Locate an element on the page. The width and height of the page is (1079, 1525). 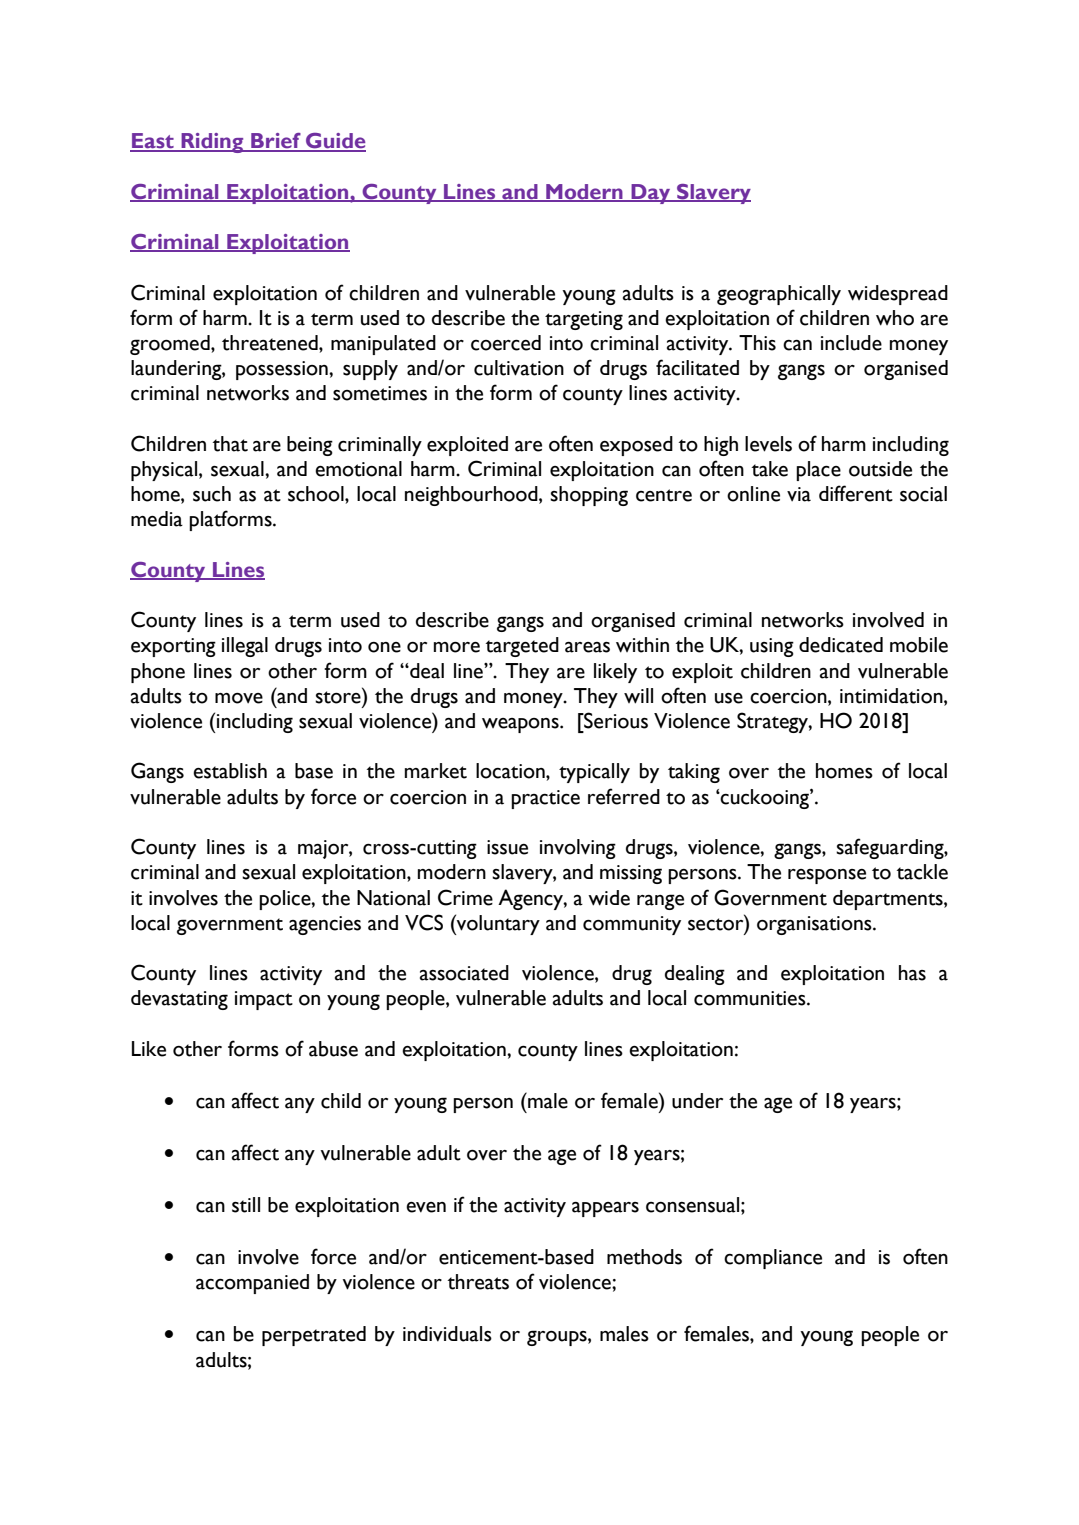
accompanied is located at coordinates (252, 1284).
